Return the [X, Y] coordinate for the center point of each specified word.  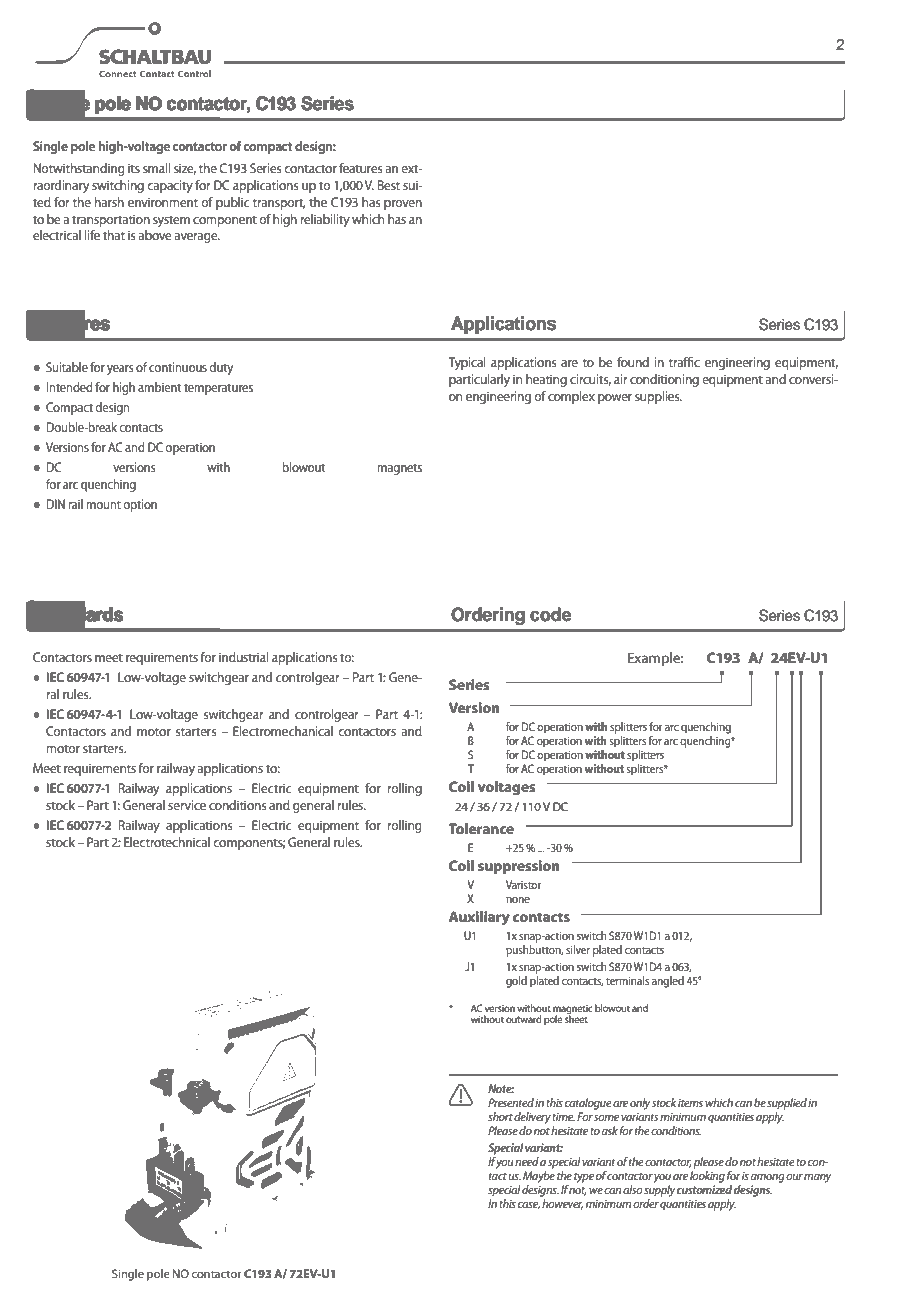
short [500, 1116]
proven [403, 205]
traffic [684, 362]
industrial [244, 657]
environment [163, 202]
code [550, 614]
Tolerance [481, 828]
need [527, 1161]
